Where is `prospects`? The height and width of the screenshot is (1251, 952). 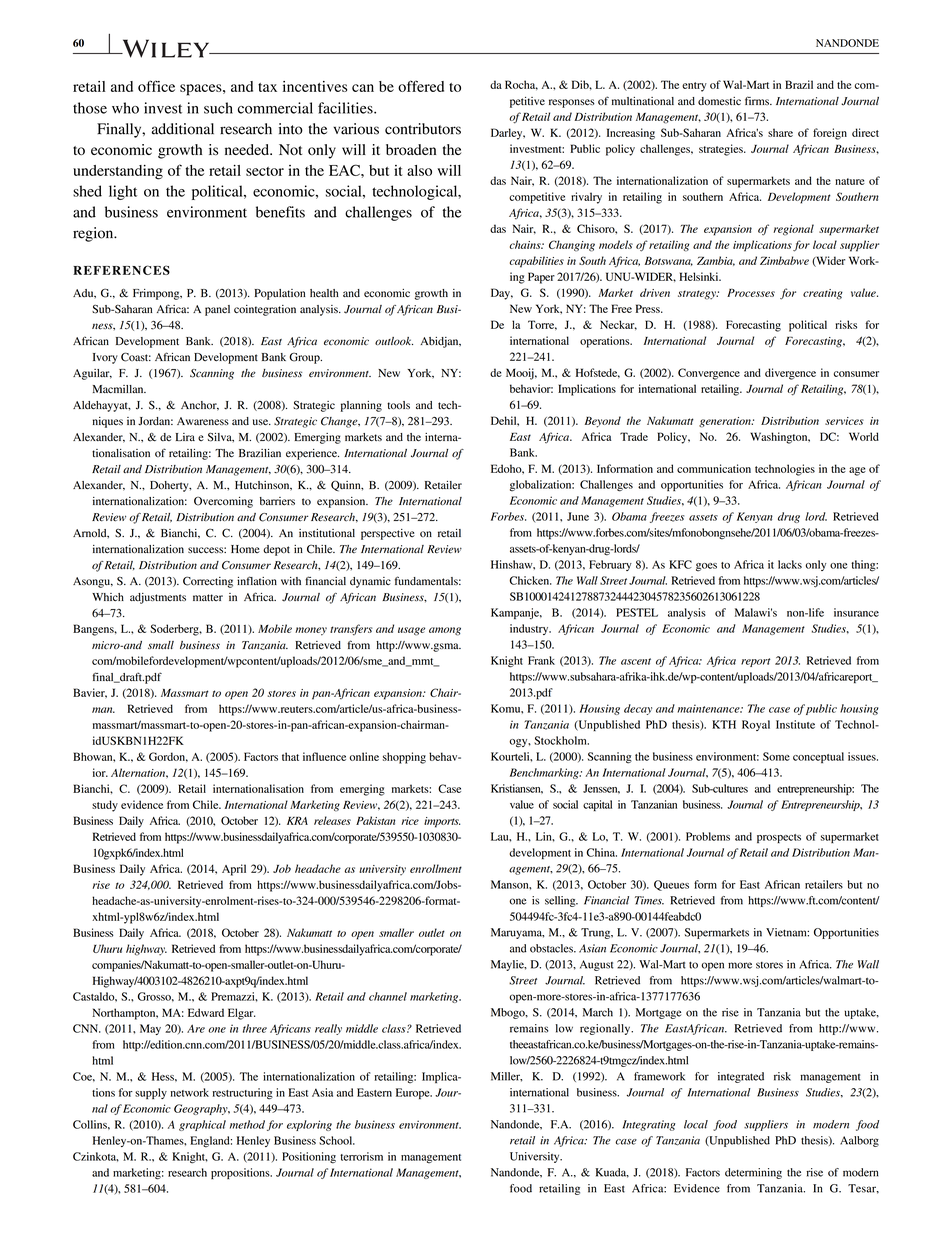 prospects is located at coordinates (779, 838).
